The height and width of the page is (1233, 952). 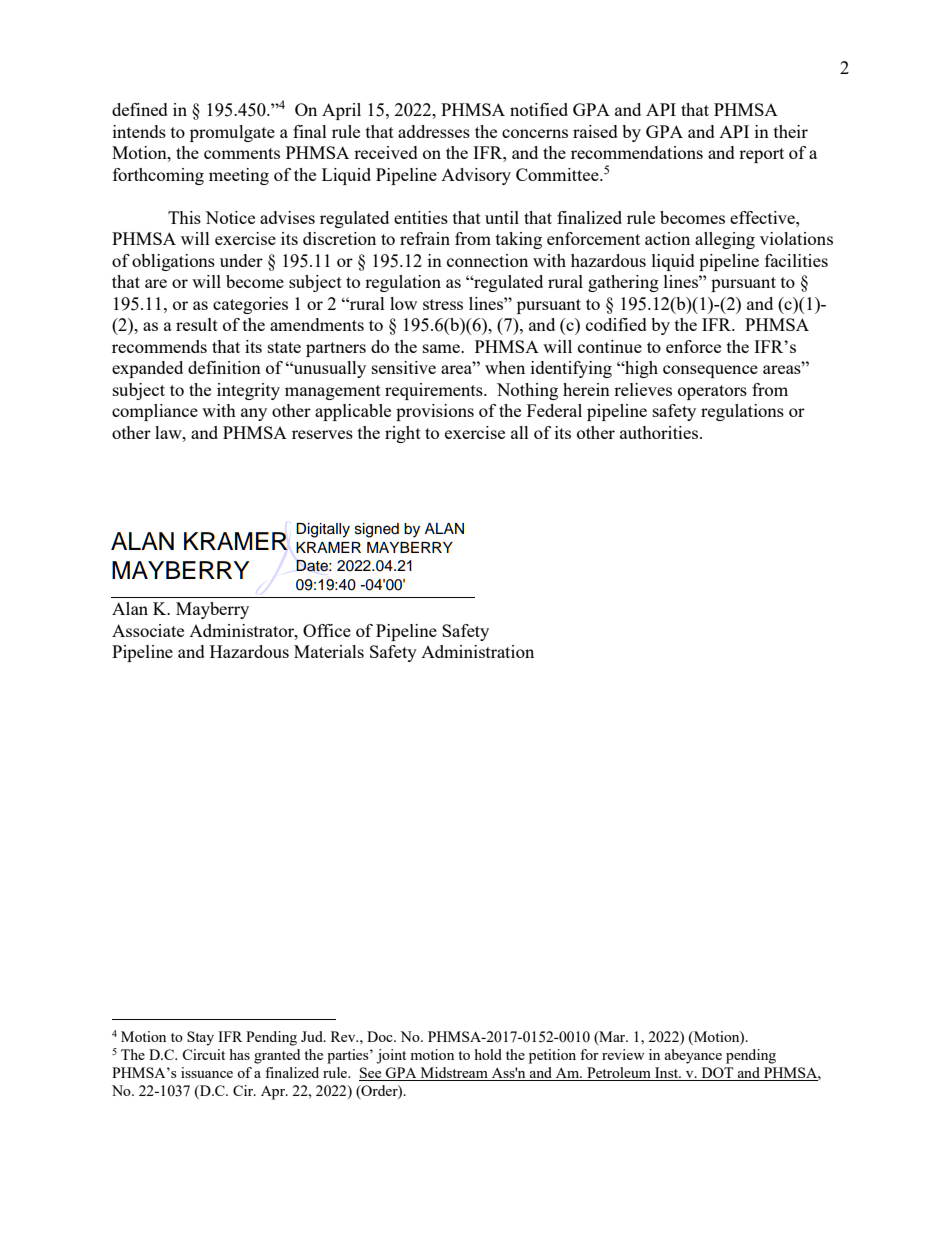 I want to click on abeyance, so click(x=693, y=1056).
